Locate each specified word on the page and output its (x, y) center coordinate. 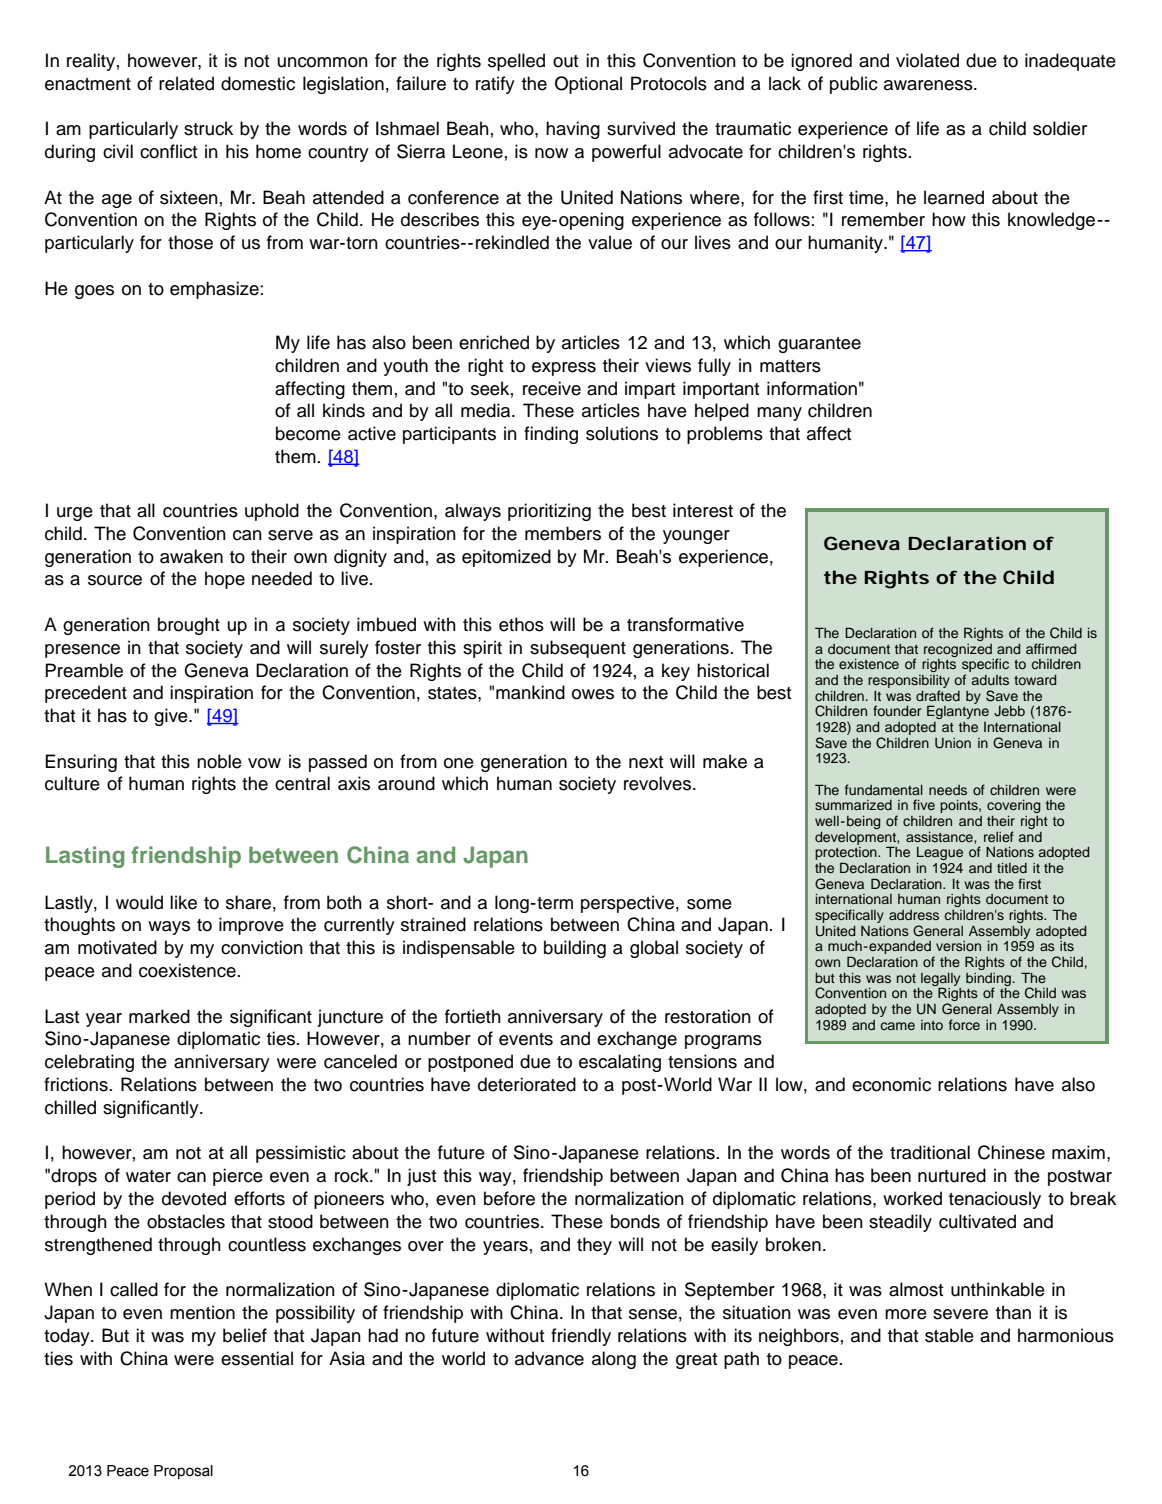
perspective (627, 904)
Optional (588, 85)
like (183, 902)
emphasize (214, 290)
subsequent (578, 649)
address (914, 915)
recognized (958, 650)
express (564, 369)
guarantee (819, 345)
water (148, 1176)
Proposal (183, 1472)
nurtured (952, 1175)
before (509, 1198)
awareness (929, 85)
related (186, 83)
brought (189, 626)
